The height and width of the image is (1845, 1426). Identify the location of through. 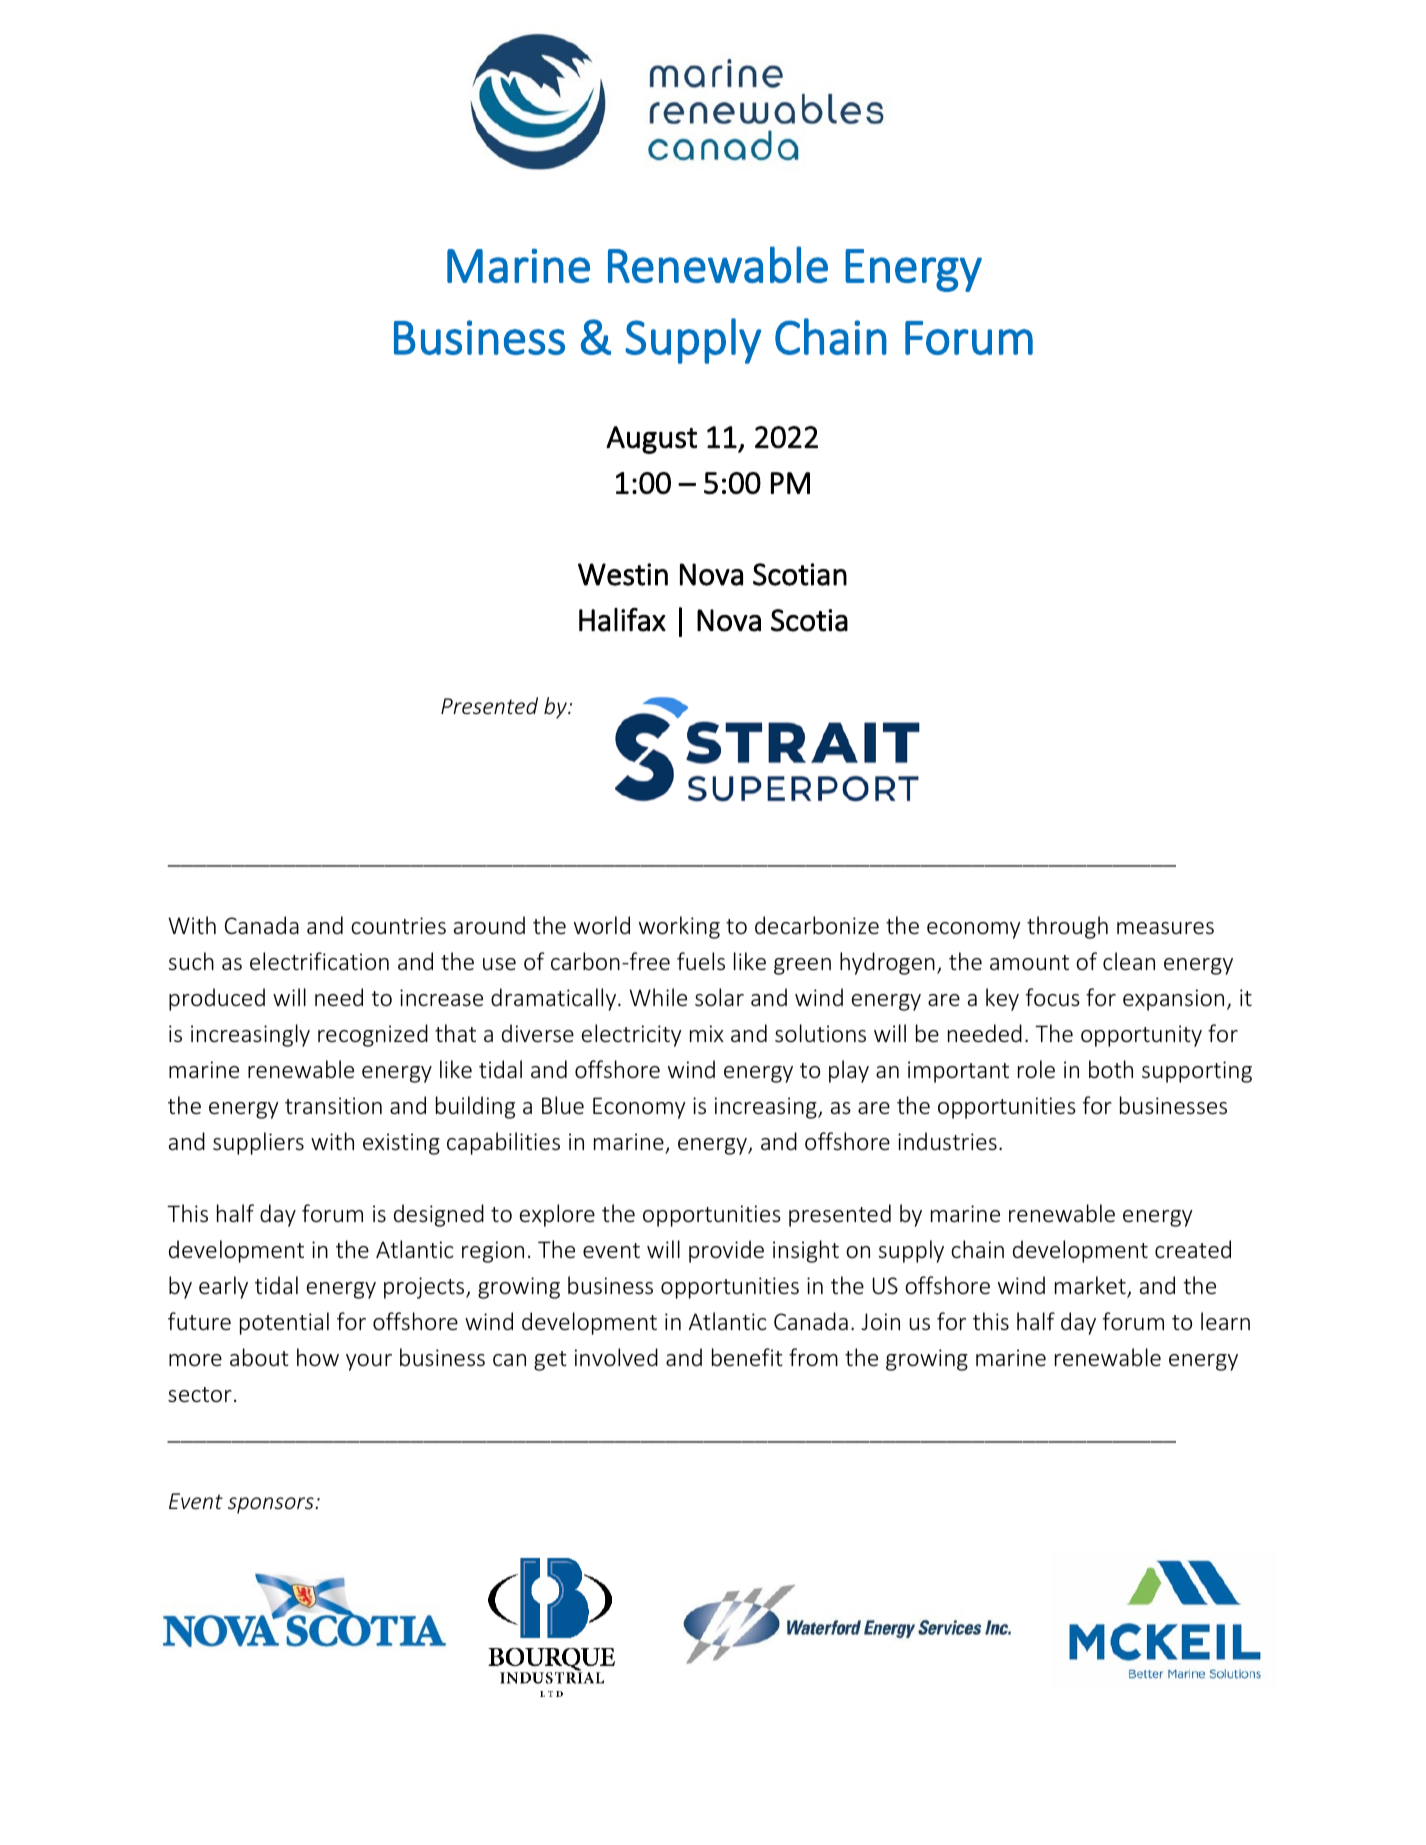
(1067, 927).
